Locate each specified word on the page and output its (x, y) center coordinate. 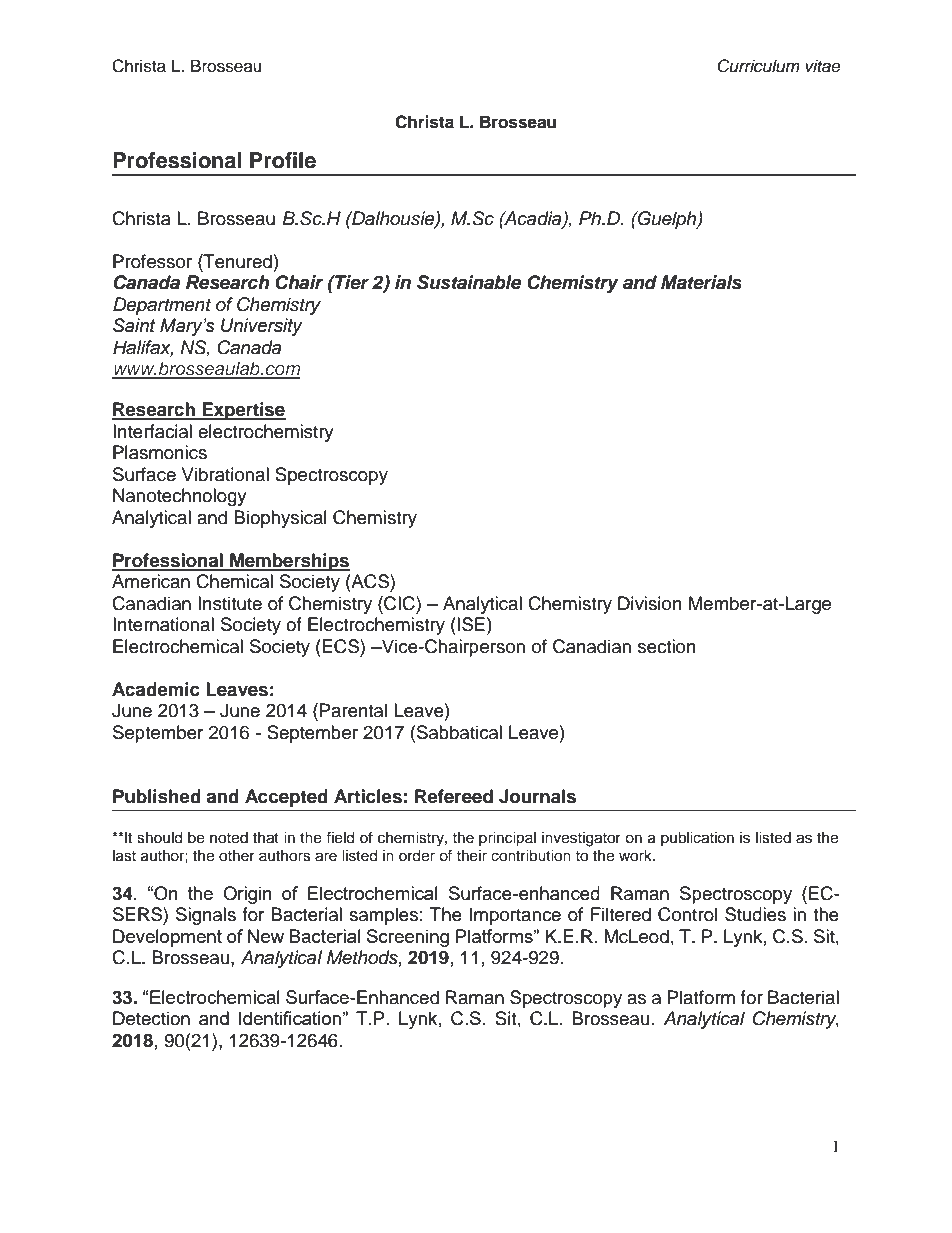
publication (697, 839)
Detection (151, 1018)
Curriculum (758, 66)
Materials (701, 282)
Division (650, 603)
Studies (755, 914)
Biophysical (280, 519)
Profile (283, 160)
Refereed (454, 796)
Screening (408, 938)
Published (157, 796)
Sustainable (469, 282)
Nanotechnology (180, 497)
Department (162, 306)
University (262, 327)
